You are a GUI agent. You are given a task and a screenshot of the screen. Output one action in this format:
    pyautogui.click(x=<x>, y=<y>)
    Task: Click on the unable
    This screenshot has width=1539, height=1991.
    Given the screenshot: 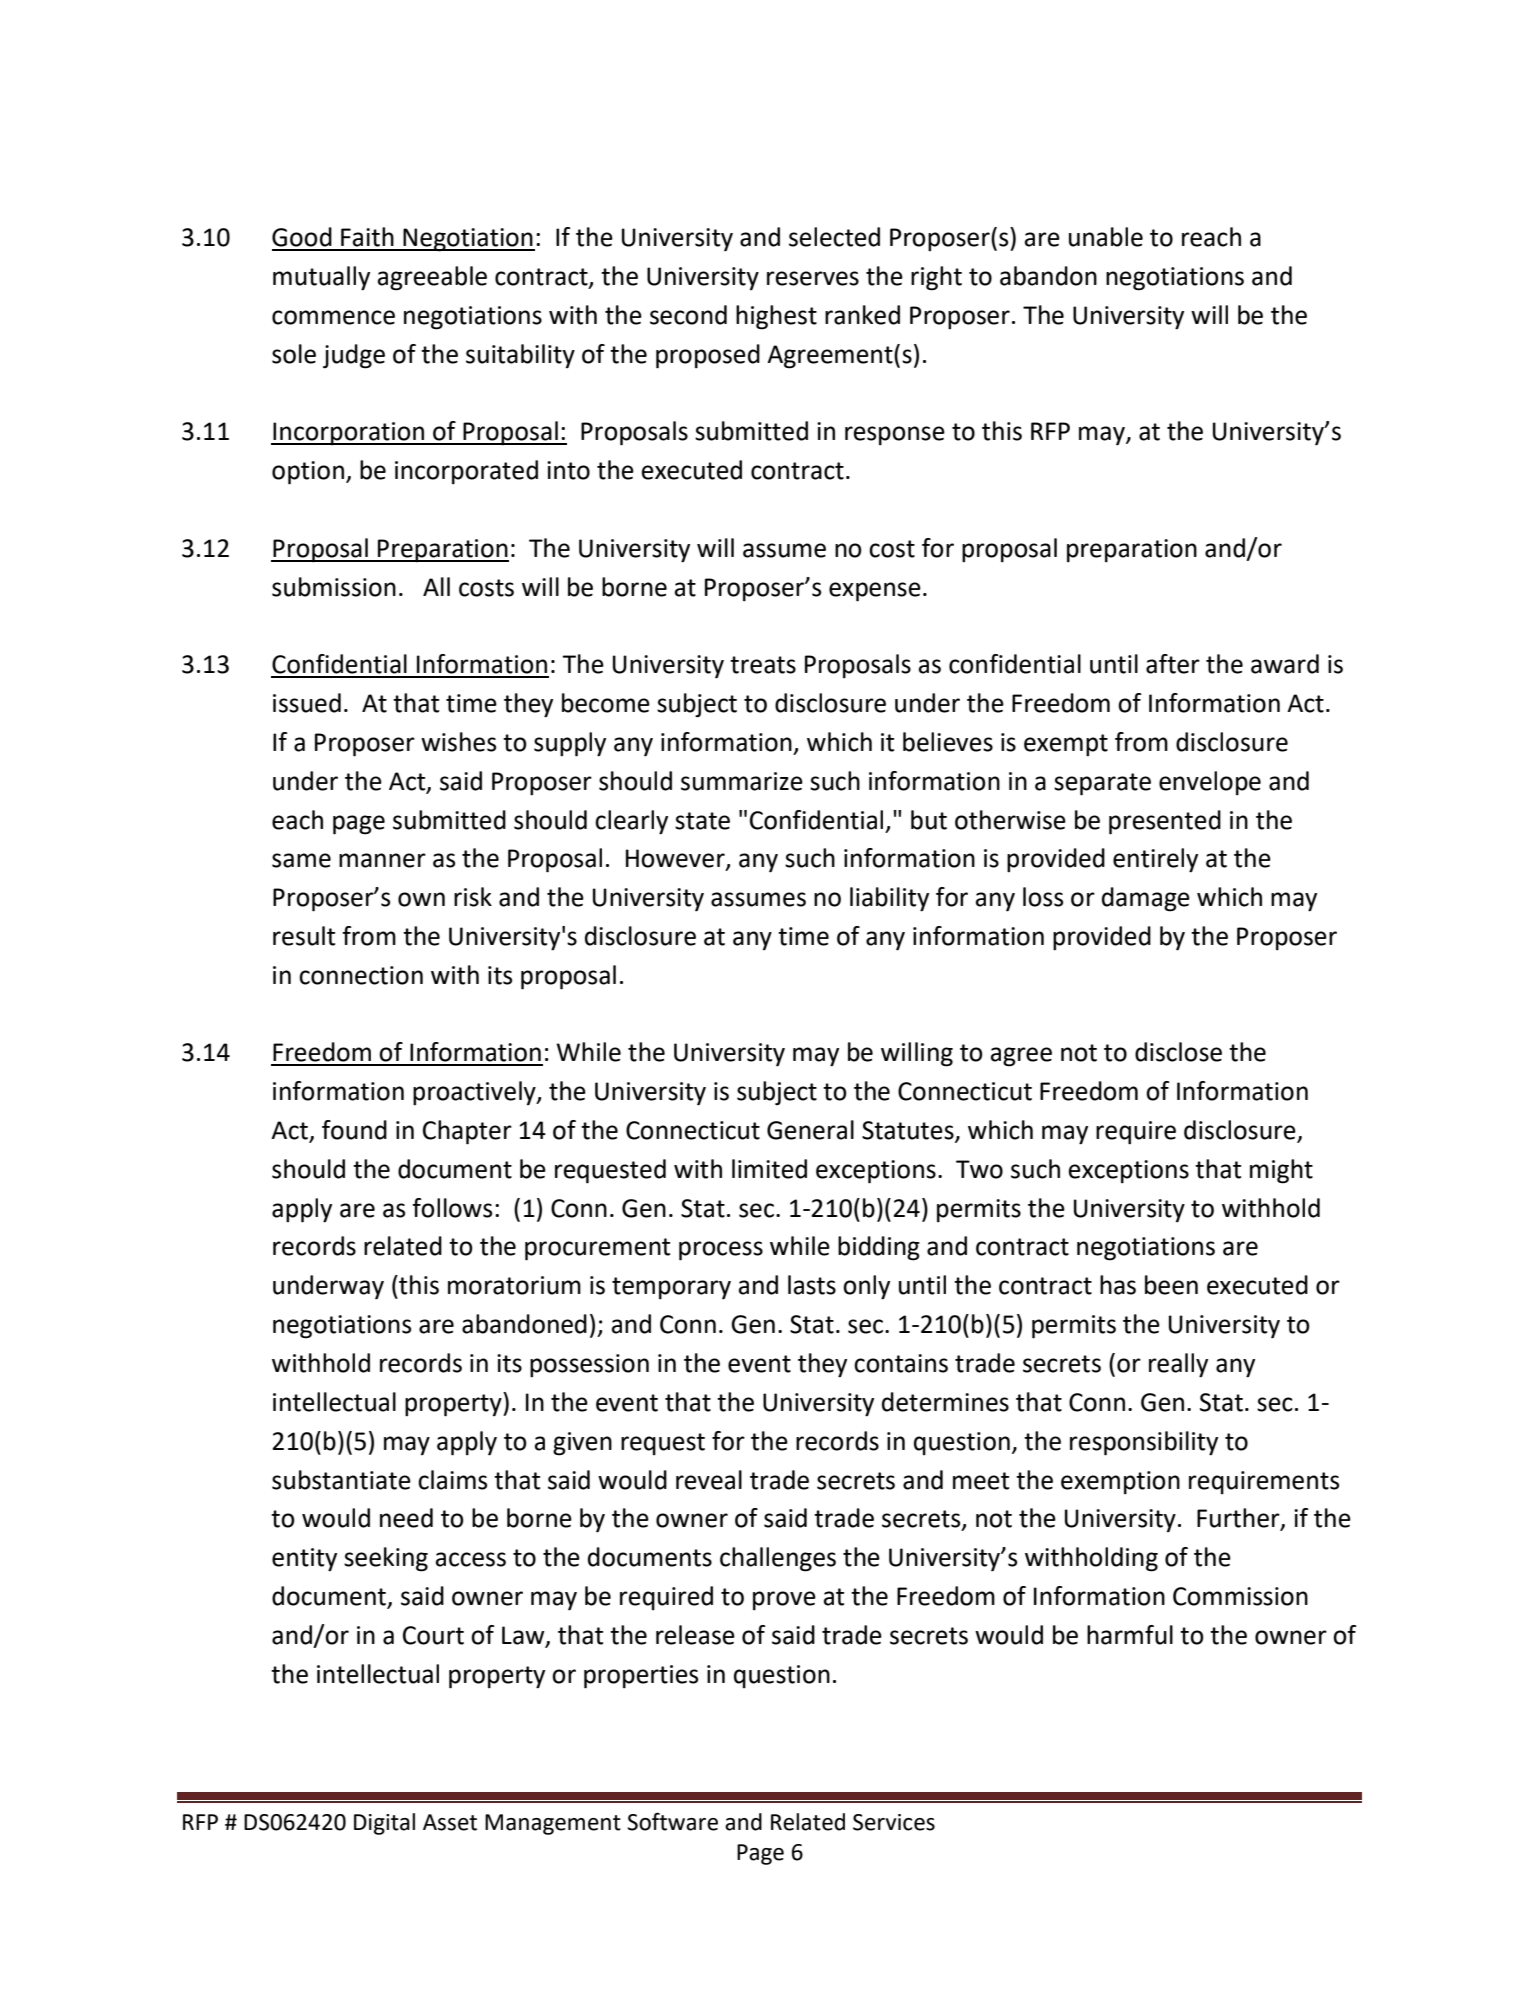 What is the action you would take?
    pyautogui.click(x=1106, y=237)
